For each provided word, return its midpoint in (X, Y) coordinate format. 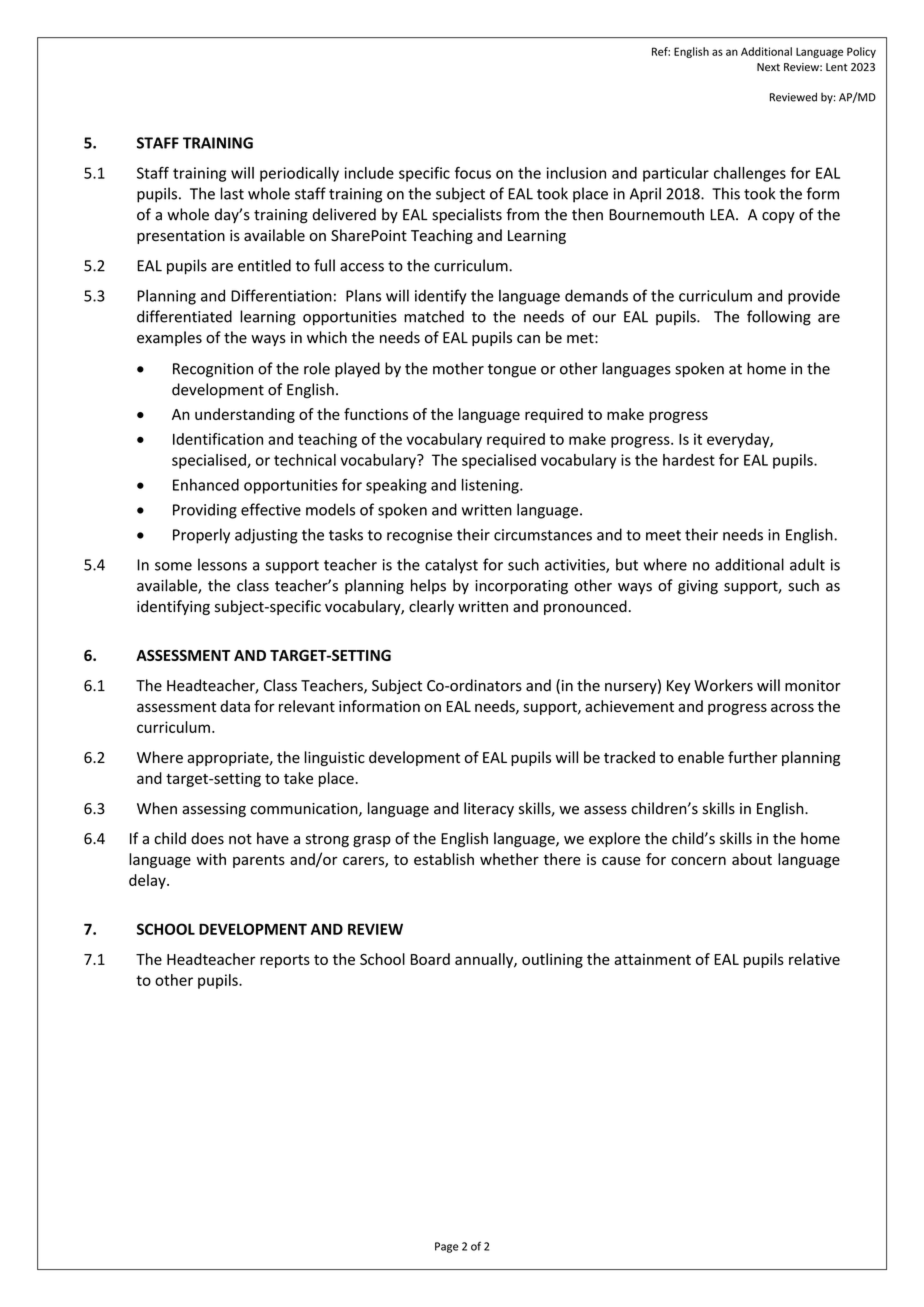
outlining (552, 960)
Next (768, 67)
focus (473, 173)
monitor (813, 686)
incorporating (521, 587)
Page (447, 1247)
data (235, 706)
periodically (299, 174)
